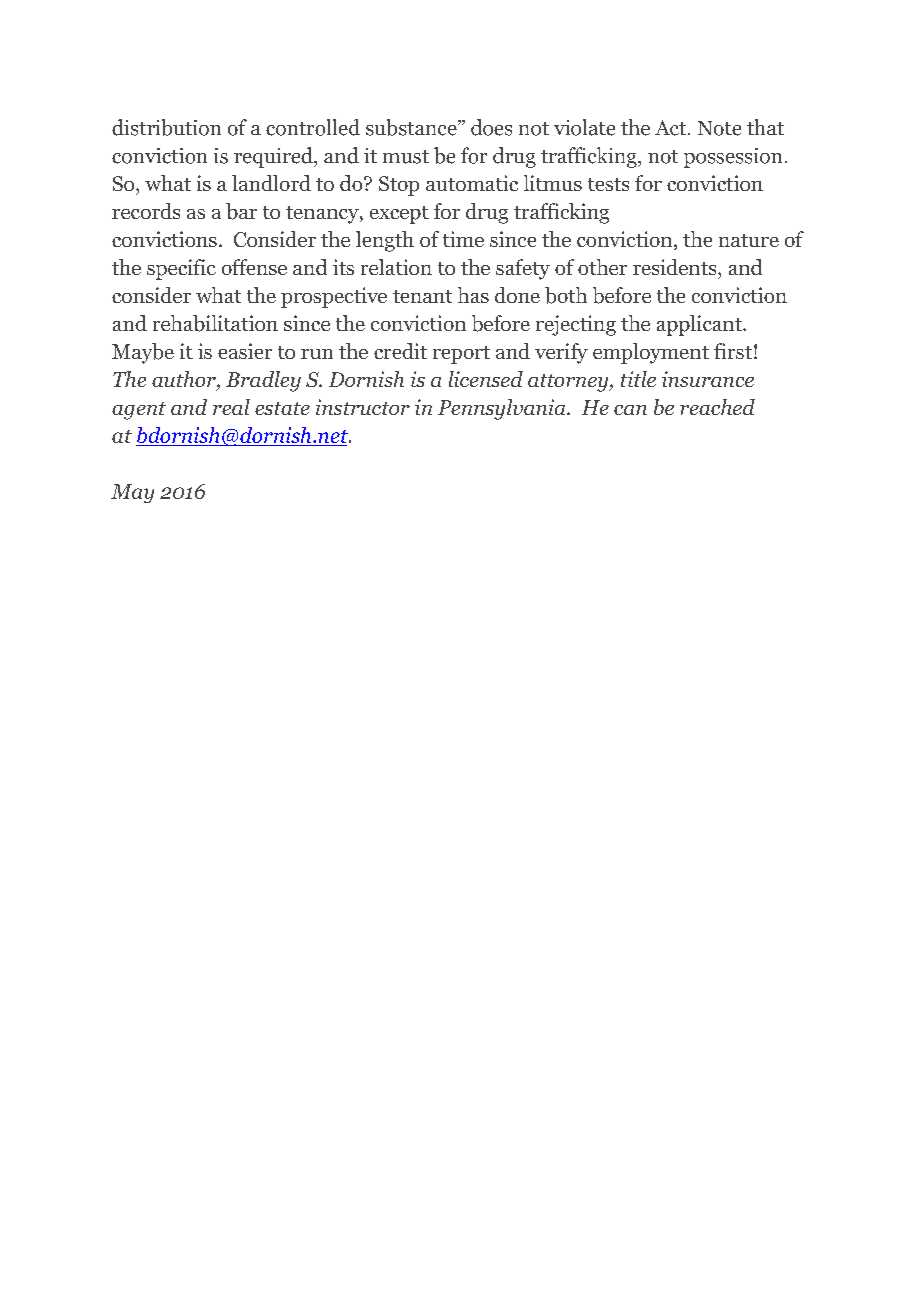 The image size is (924, 1308). I want to click on automatic, so click(472, 183).
